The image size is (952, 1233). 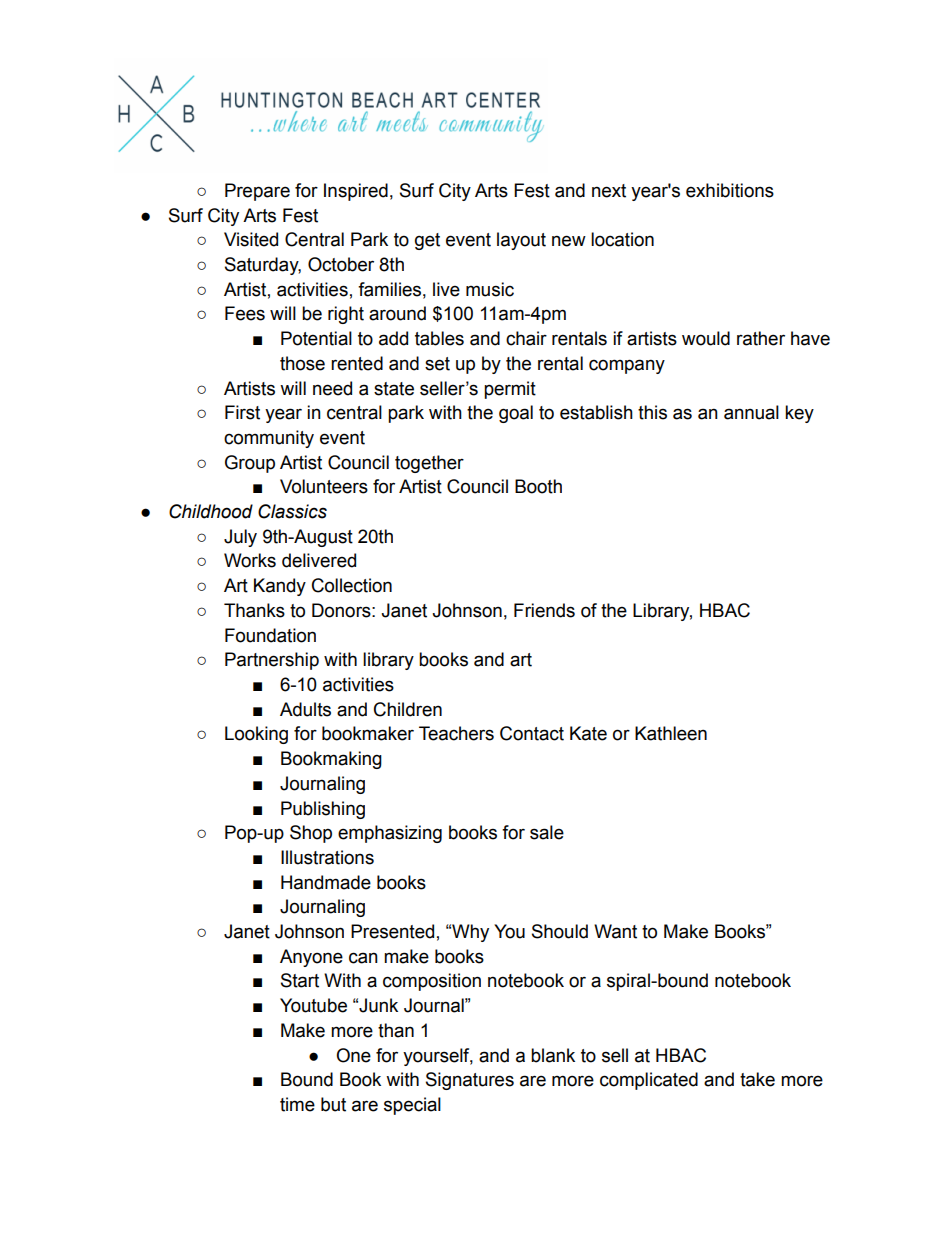 I want to click on Signatures, so click(x=470, y=1081).
